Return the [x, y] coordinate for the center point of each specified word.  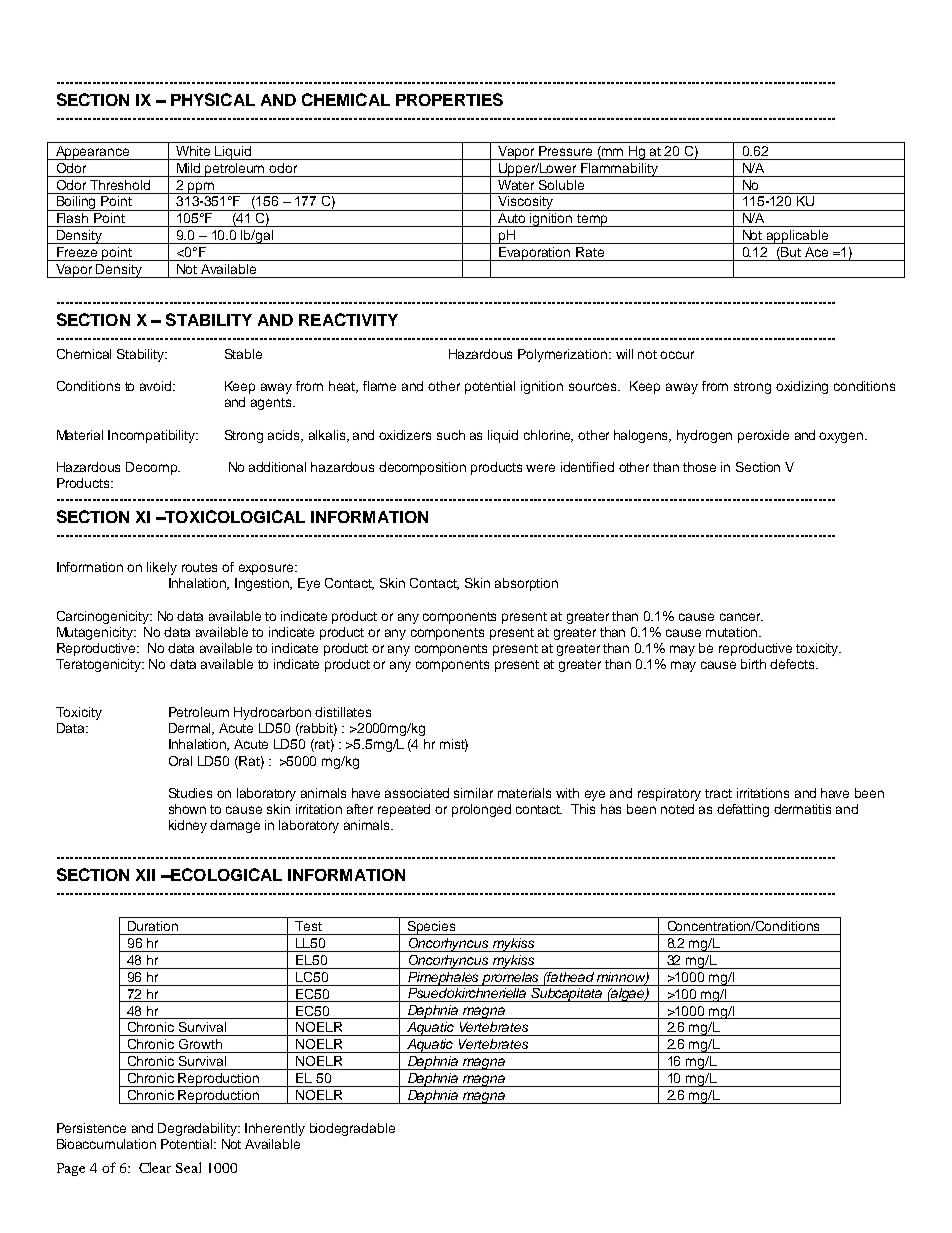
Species [432, 928]
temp [592, 220]
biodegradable [352, 1129]
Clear [155, 1167]
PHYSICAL [213, 99]
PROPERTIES [449, 99]
